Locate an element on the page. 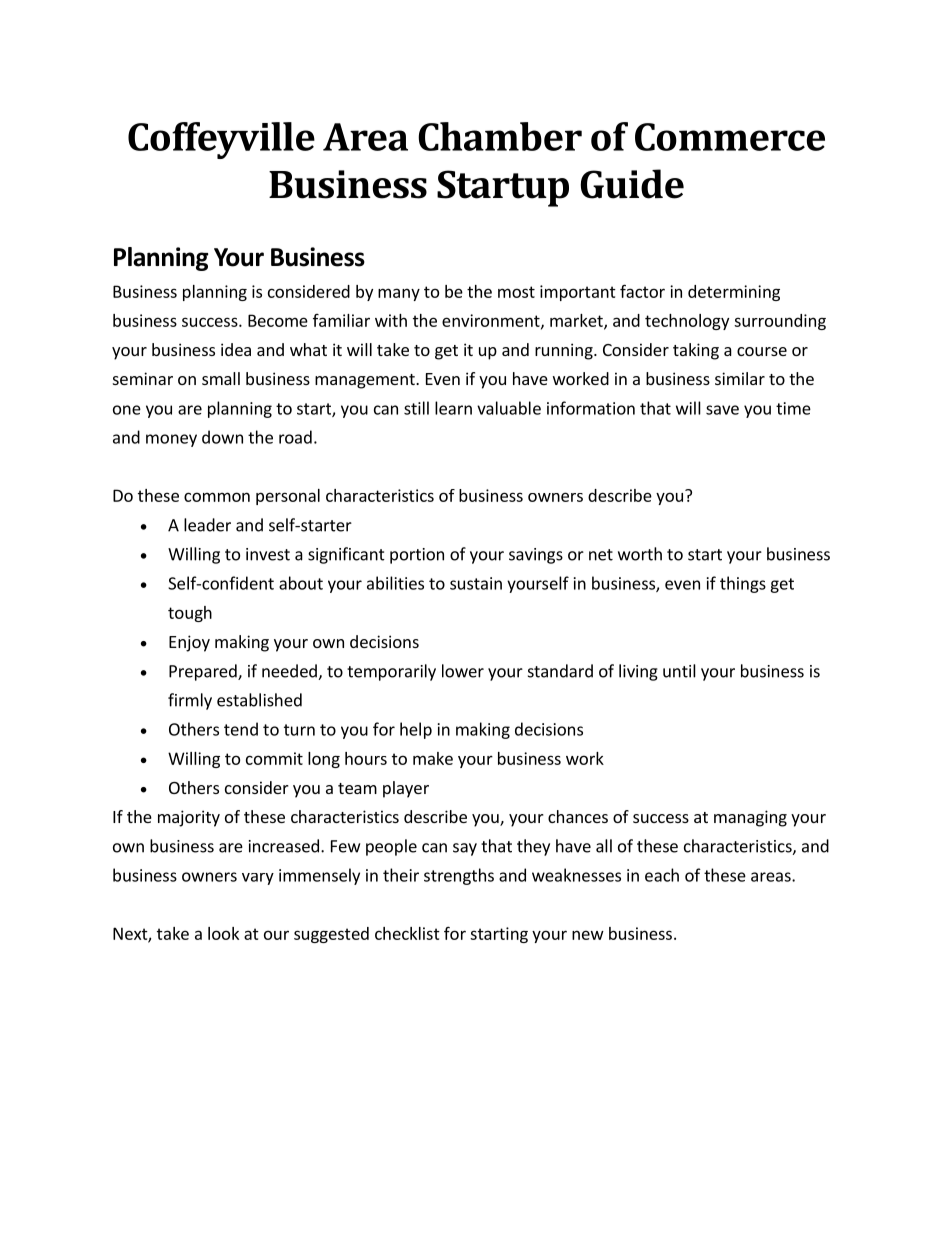  look is located at coordinates (223, 933).
